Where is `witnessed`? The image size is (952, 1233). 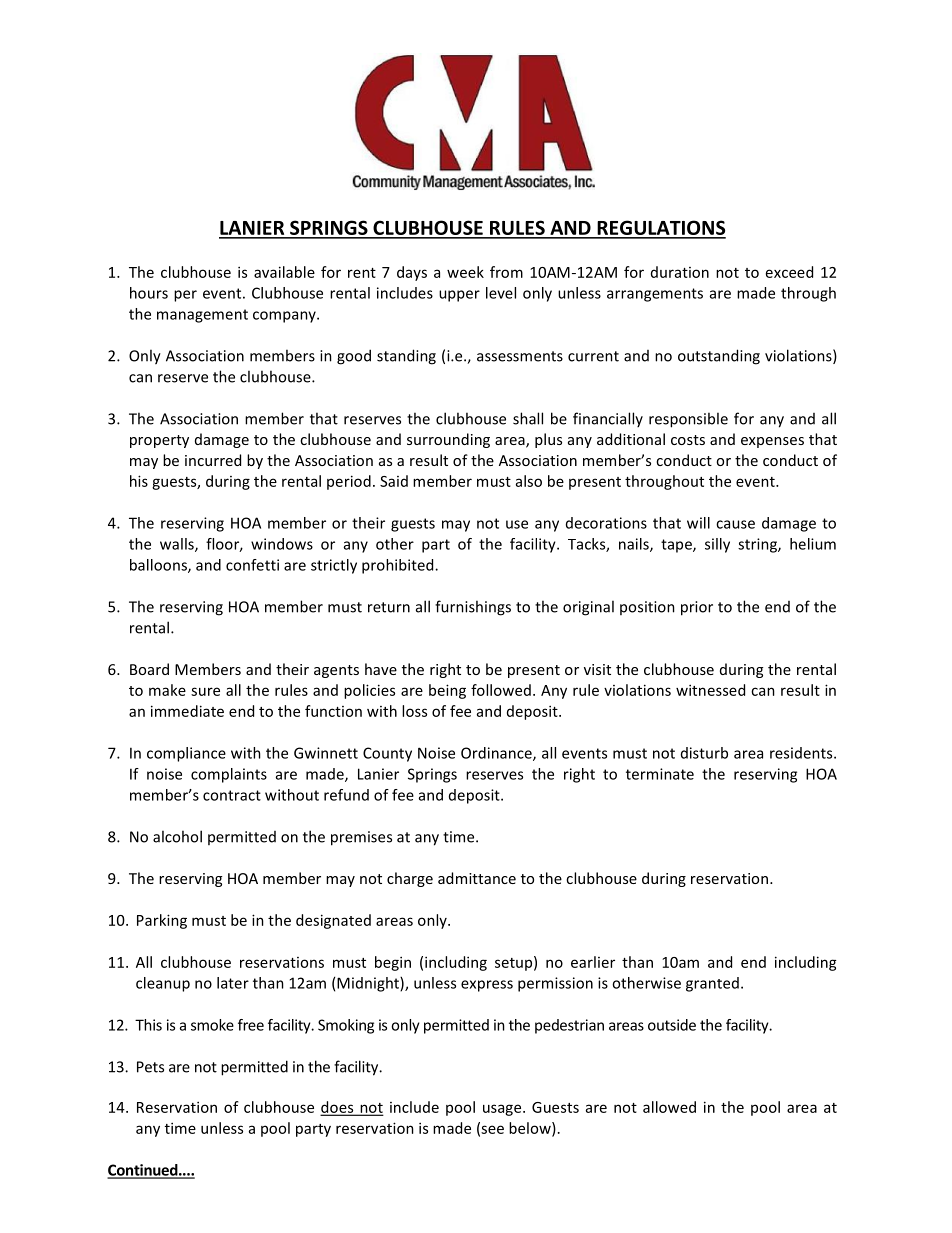 witnessed is located at coordinates (710, 690).
